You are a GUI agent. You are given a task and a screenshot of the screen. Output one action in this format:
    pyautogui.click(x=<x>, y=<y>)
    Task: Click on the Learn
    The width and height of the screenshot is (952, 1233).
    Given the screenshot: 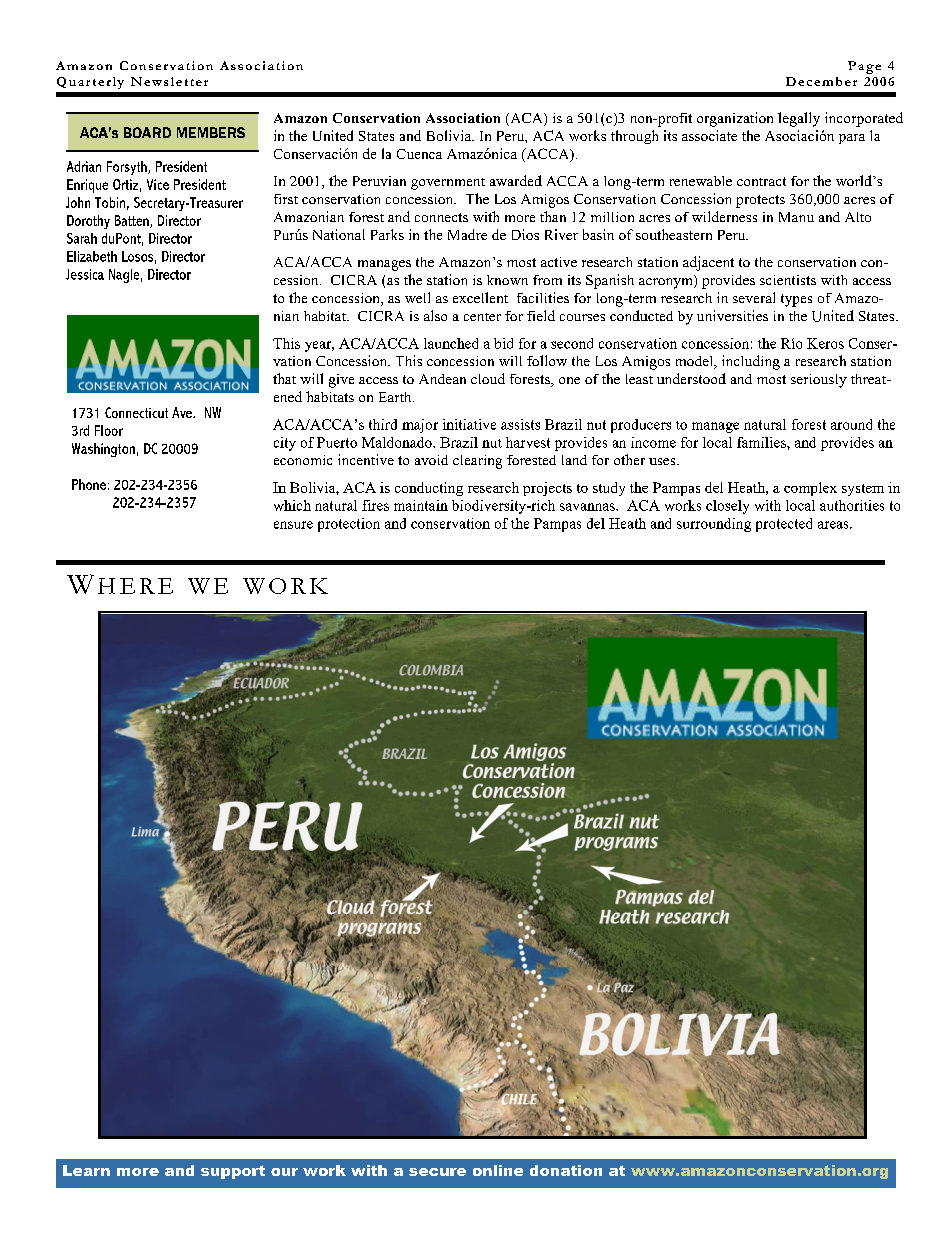 What is the action you would take?
    pyautogui.click(x=86, y=1170)
